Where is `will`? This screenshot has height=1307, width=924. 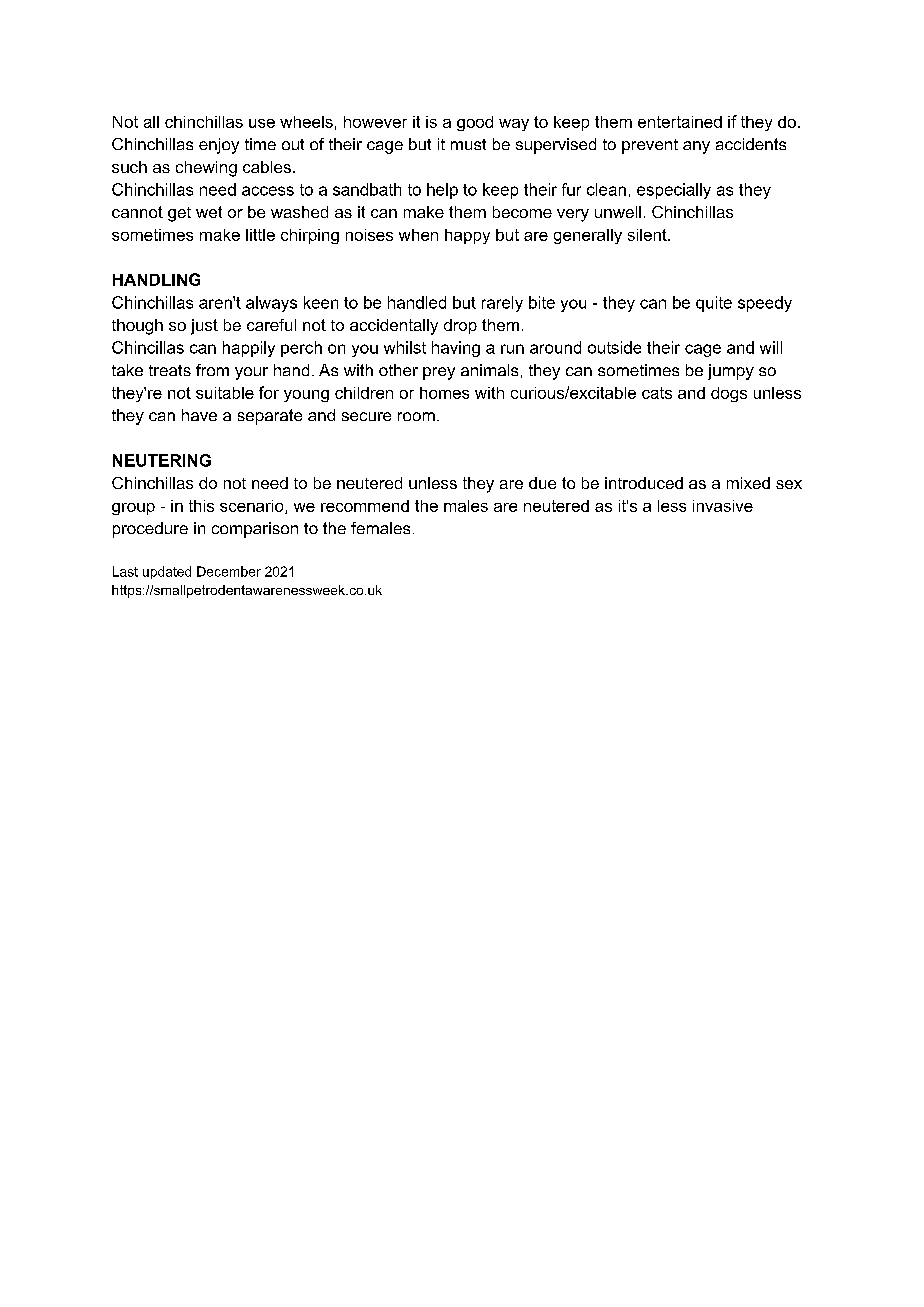 will is located at coordinates (771, 347).
